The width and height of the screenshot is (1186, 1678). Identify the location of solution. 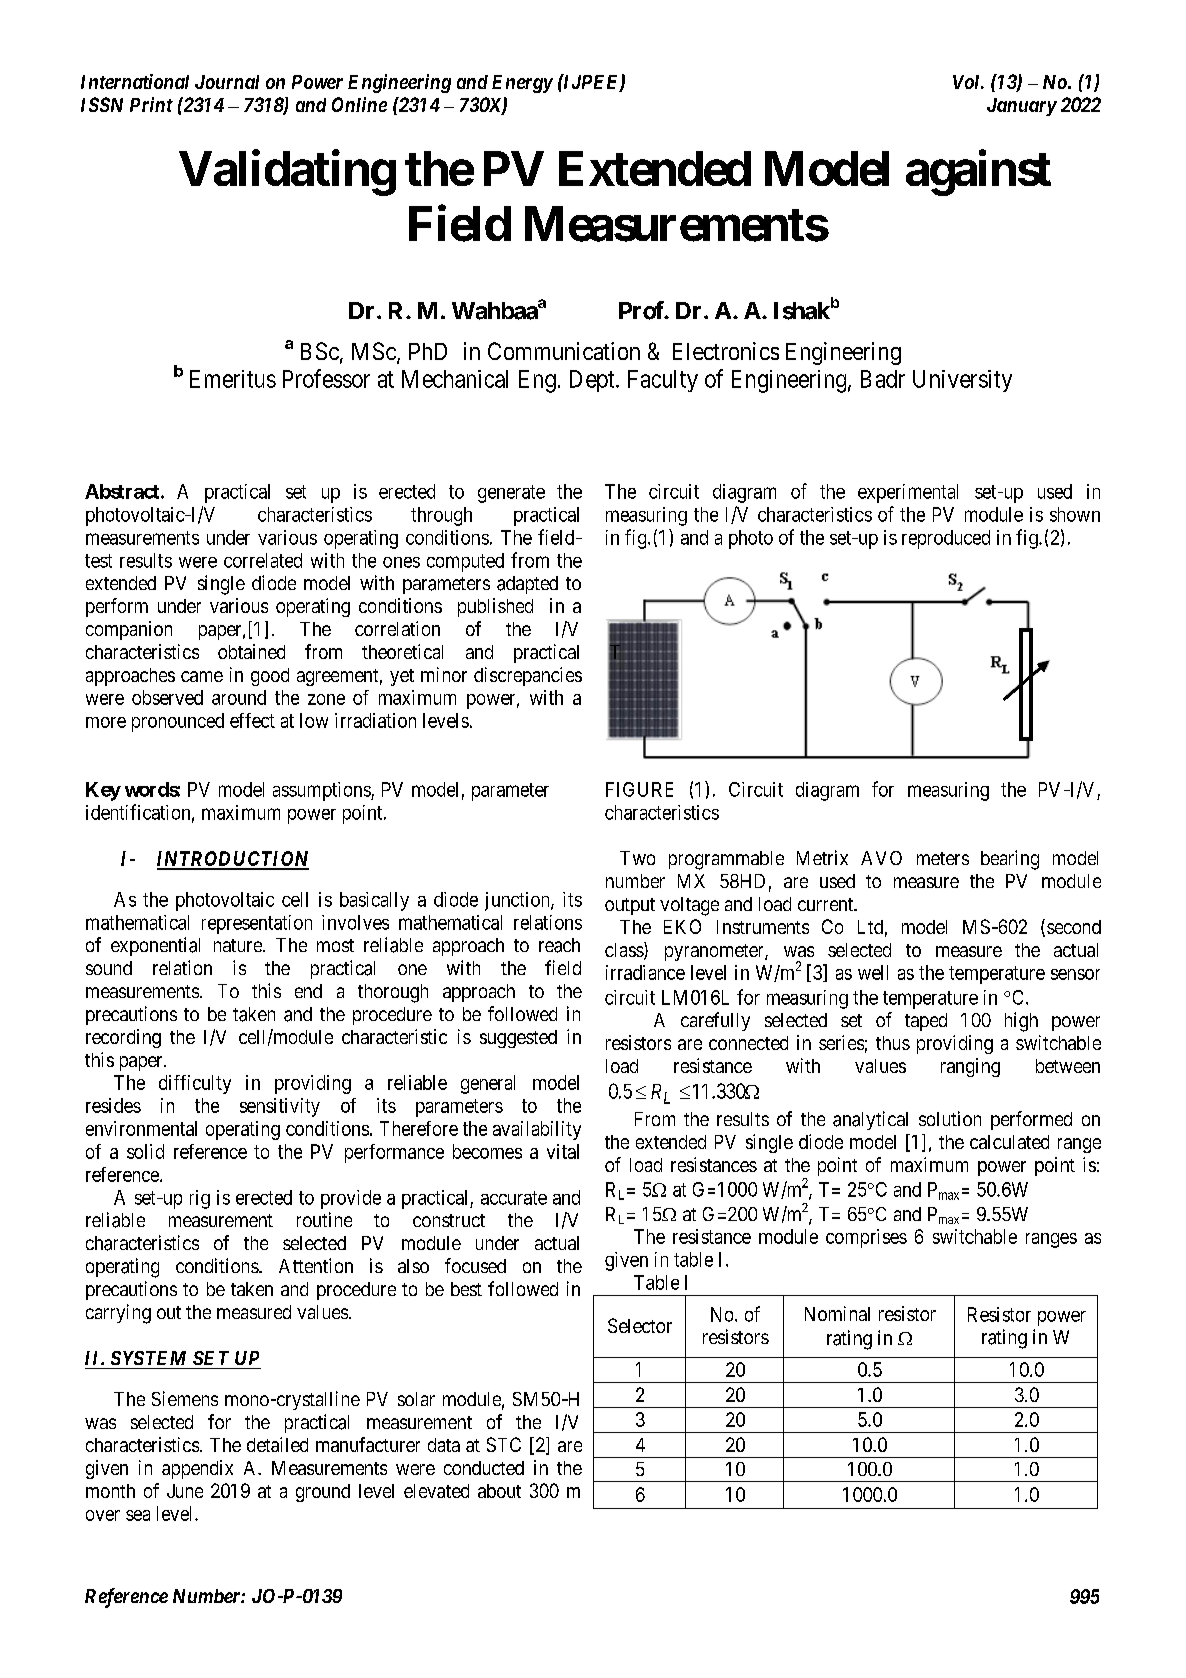
(950, 1118).
